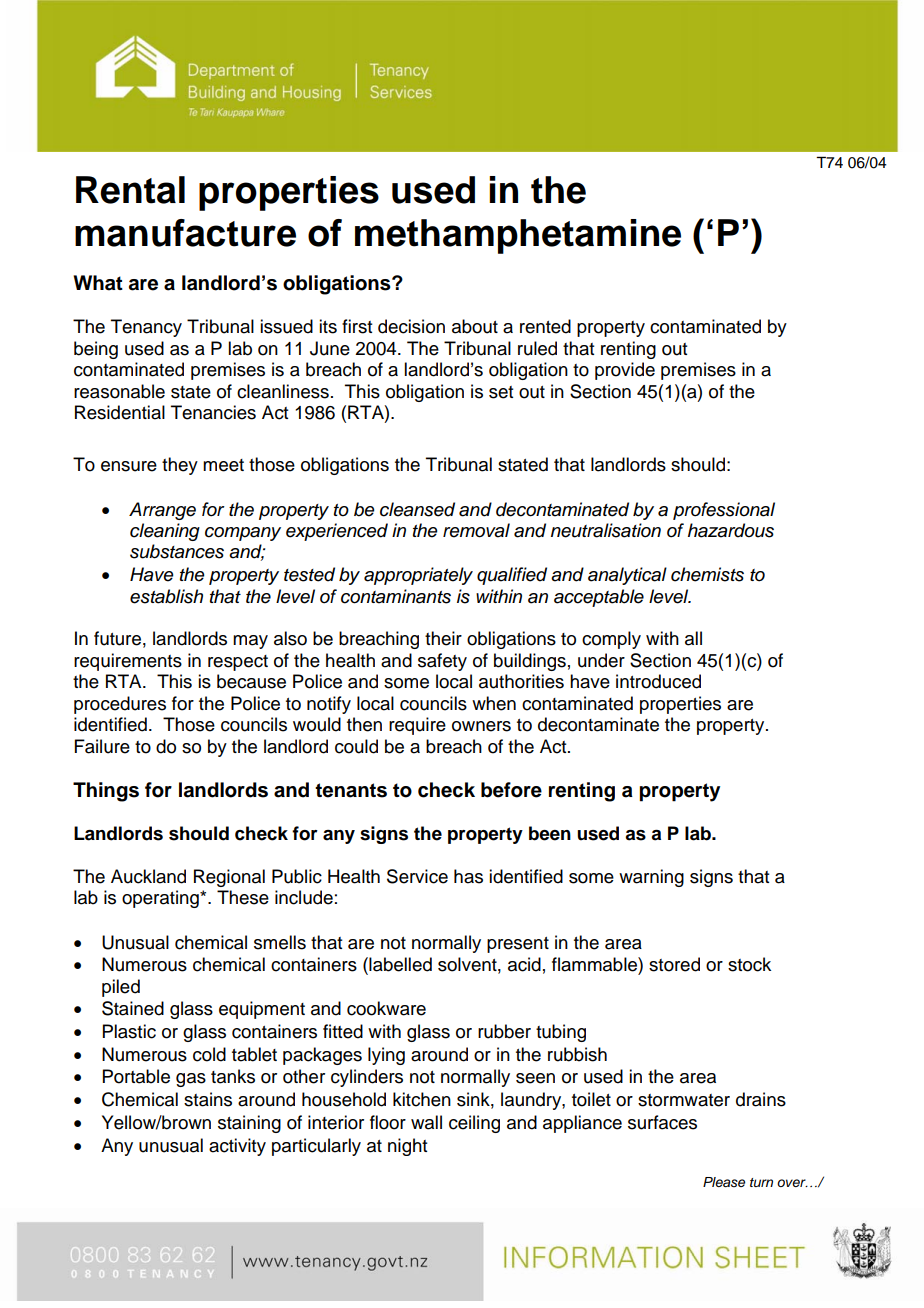  What do you see at coordinates (518, 236) in the page?
I see `methamphetamine` at bounding box center [518, 236].
